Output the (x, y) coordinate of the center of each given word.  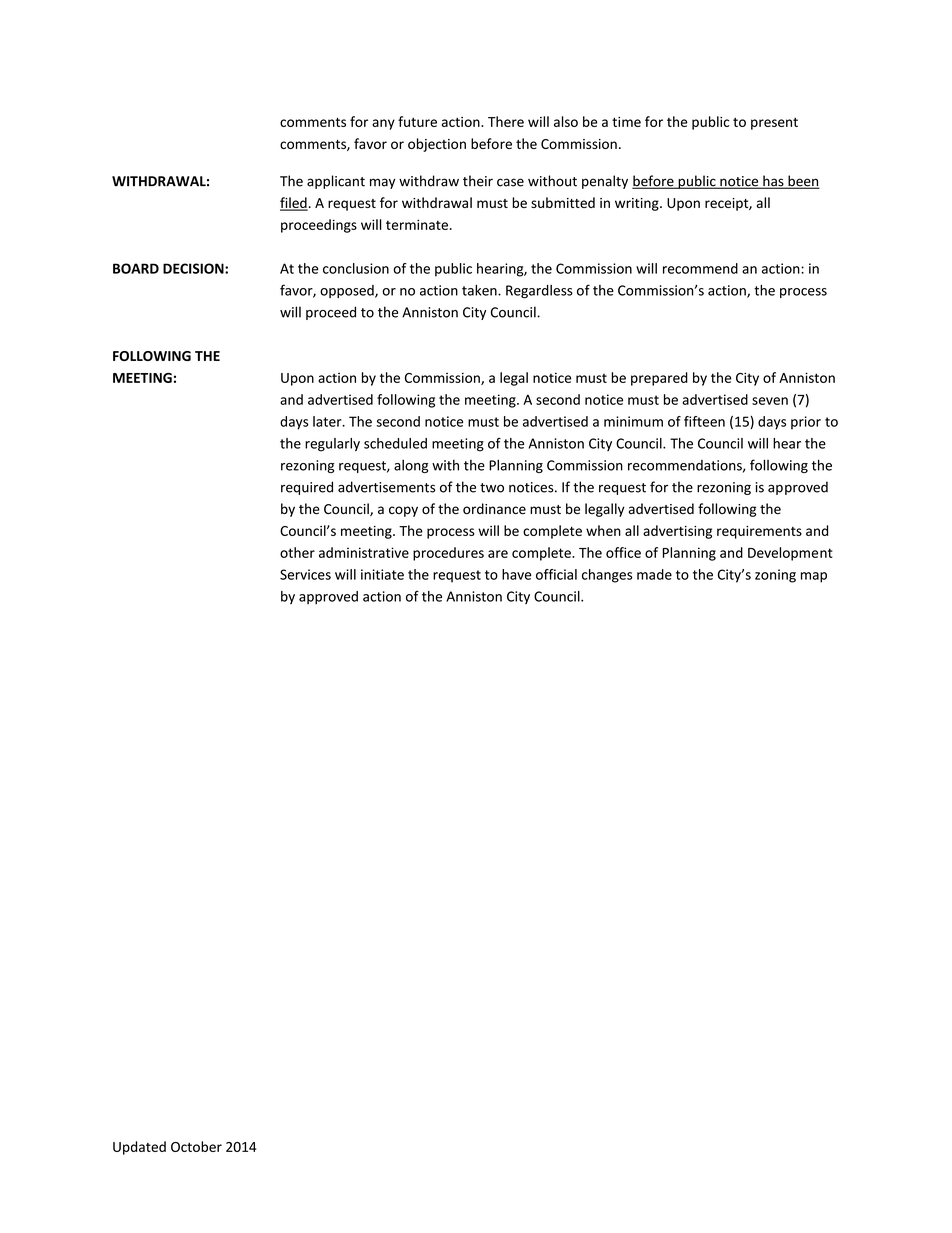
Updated (139, 1148)
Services (305, 574)
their (478, 181)
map (814, 577)
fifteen (704, 421)
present (774, 124)
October (196, 1146)
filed (294, 204)
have (516, 574)
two (492, 488)
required (307, 488)
